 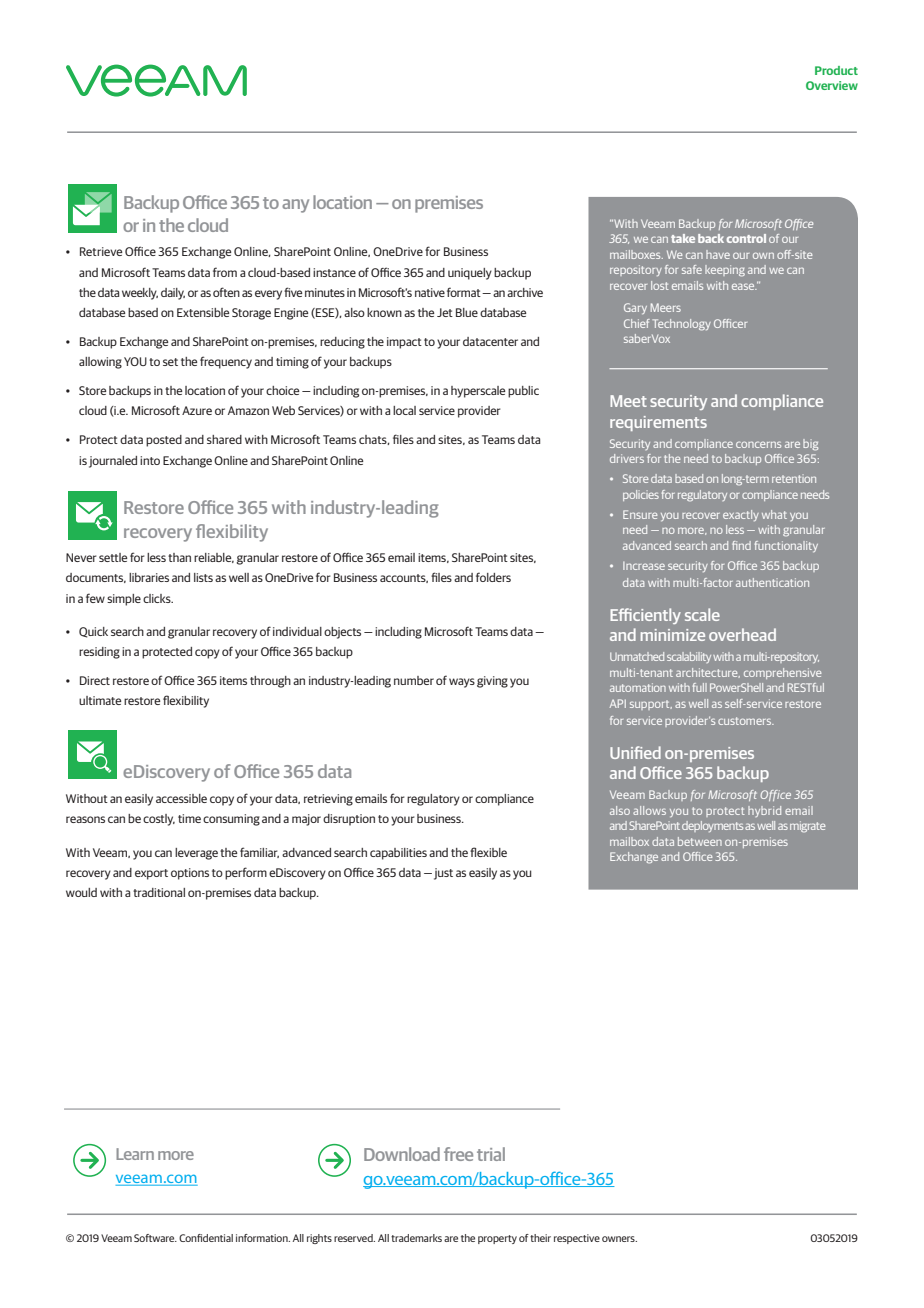 What do you see at coordinates (470, 274) in the image?
I see `uniquely` at bounding box center [470, 274].
